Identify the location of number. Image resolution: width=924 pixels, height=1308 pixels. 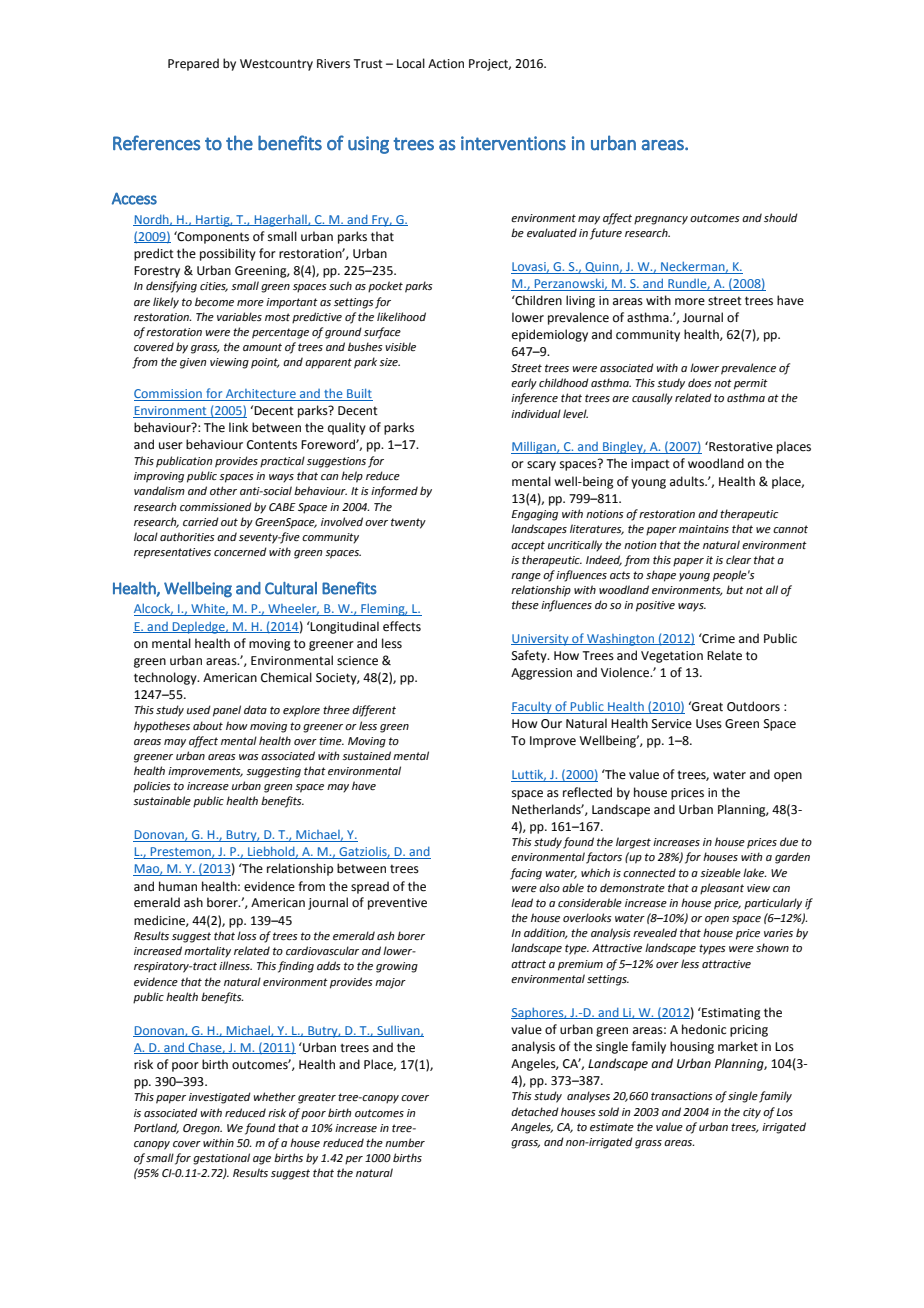
(405, 1142).
